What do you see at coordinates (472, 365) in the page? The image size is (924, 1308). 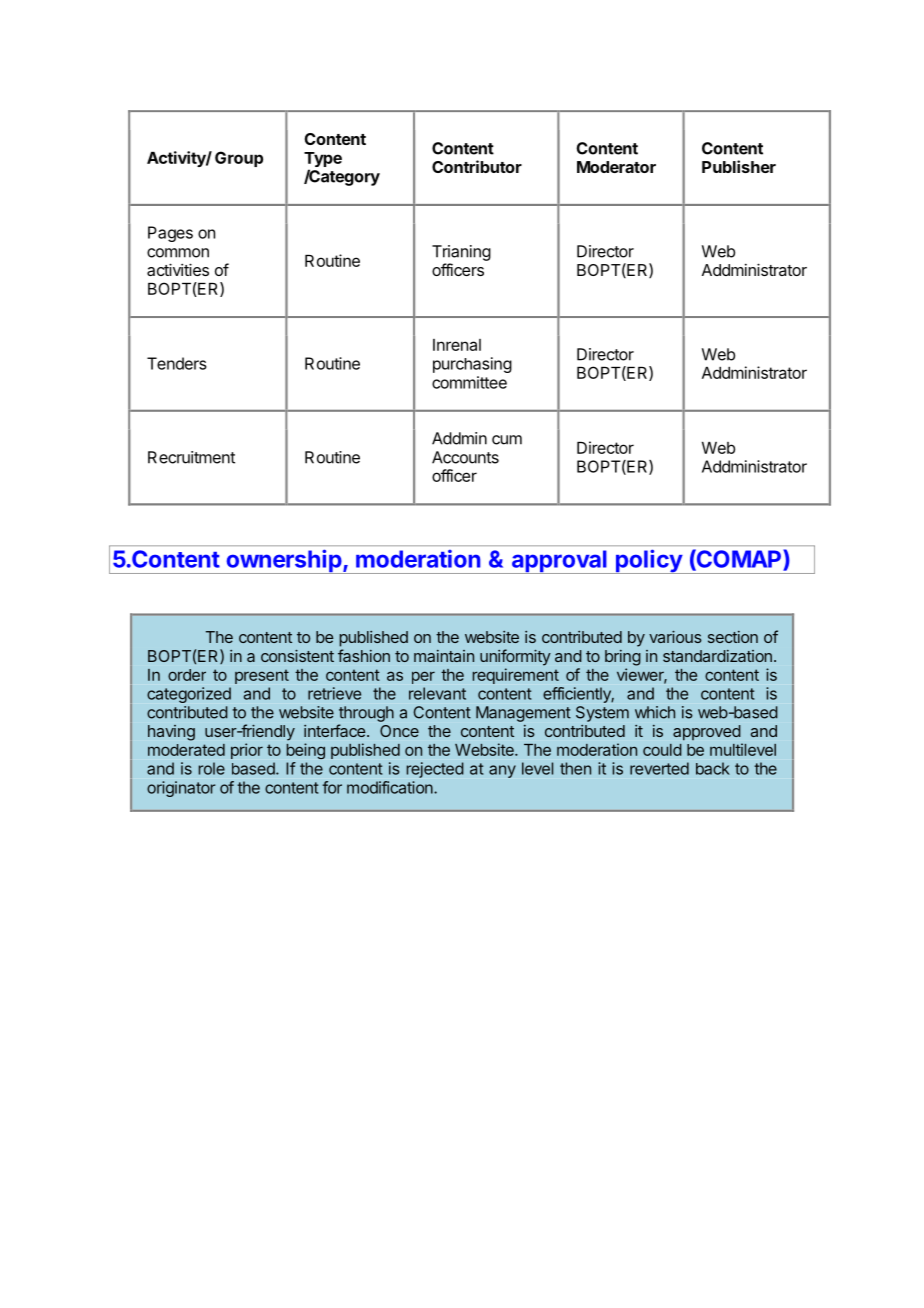 I see `purchasing` at bounding box center [472, 365].
